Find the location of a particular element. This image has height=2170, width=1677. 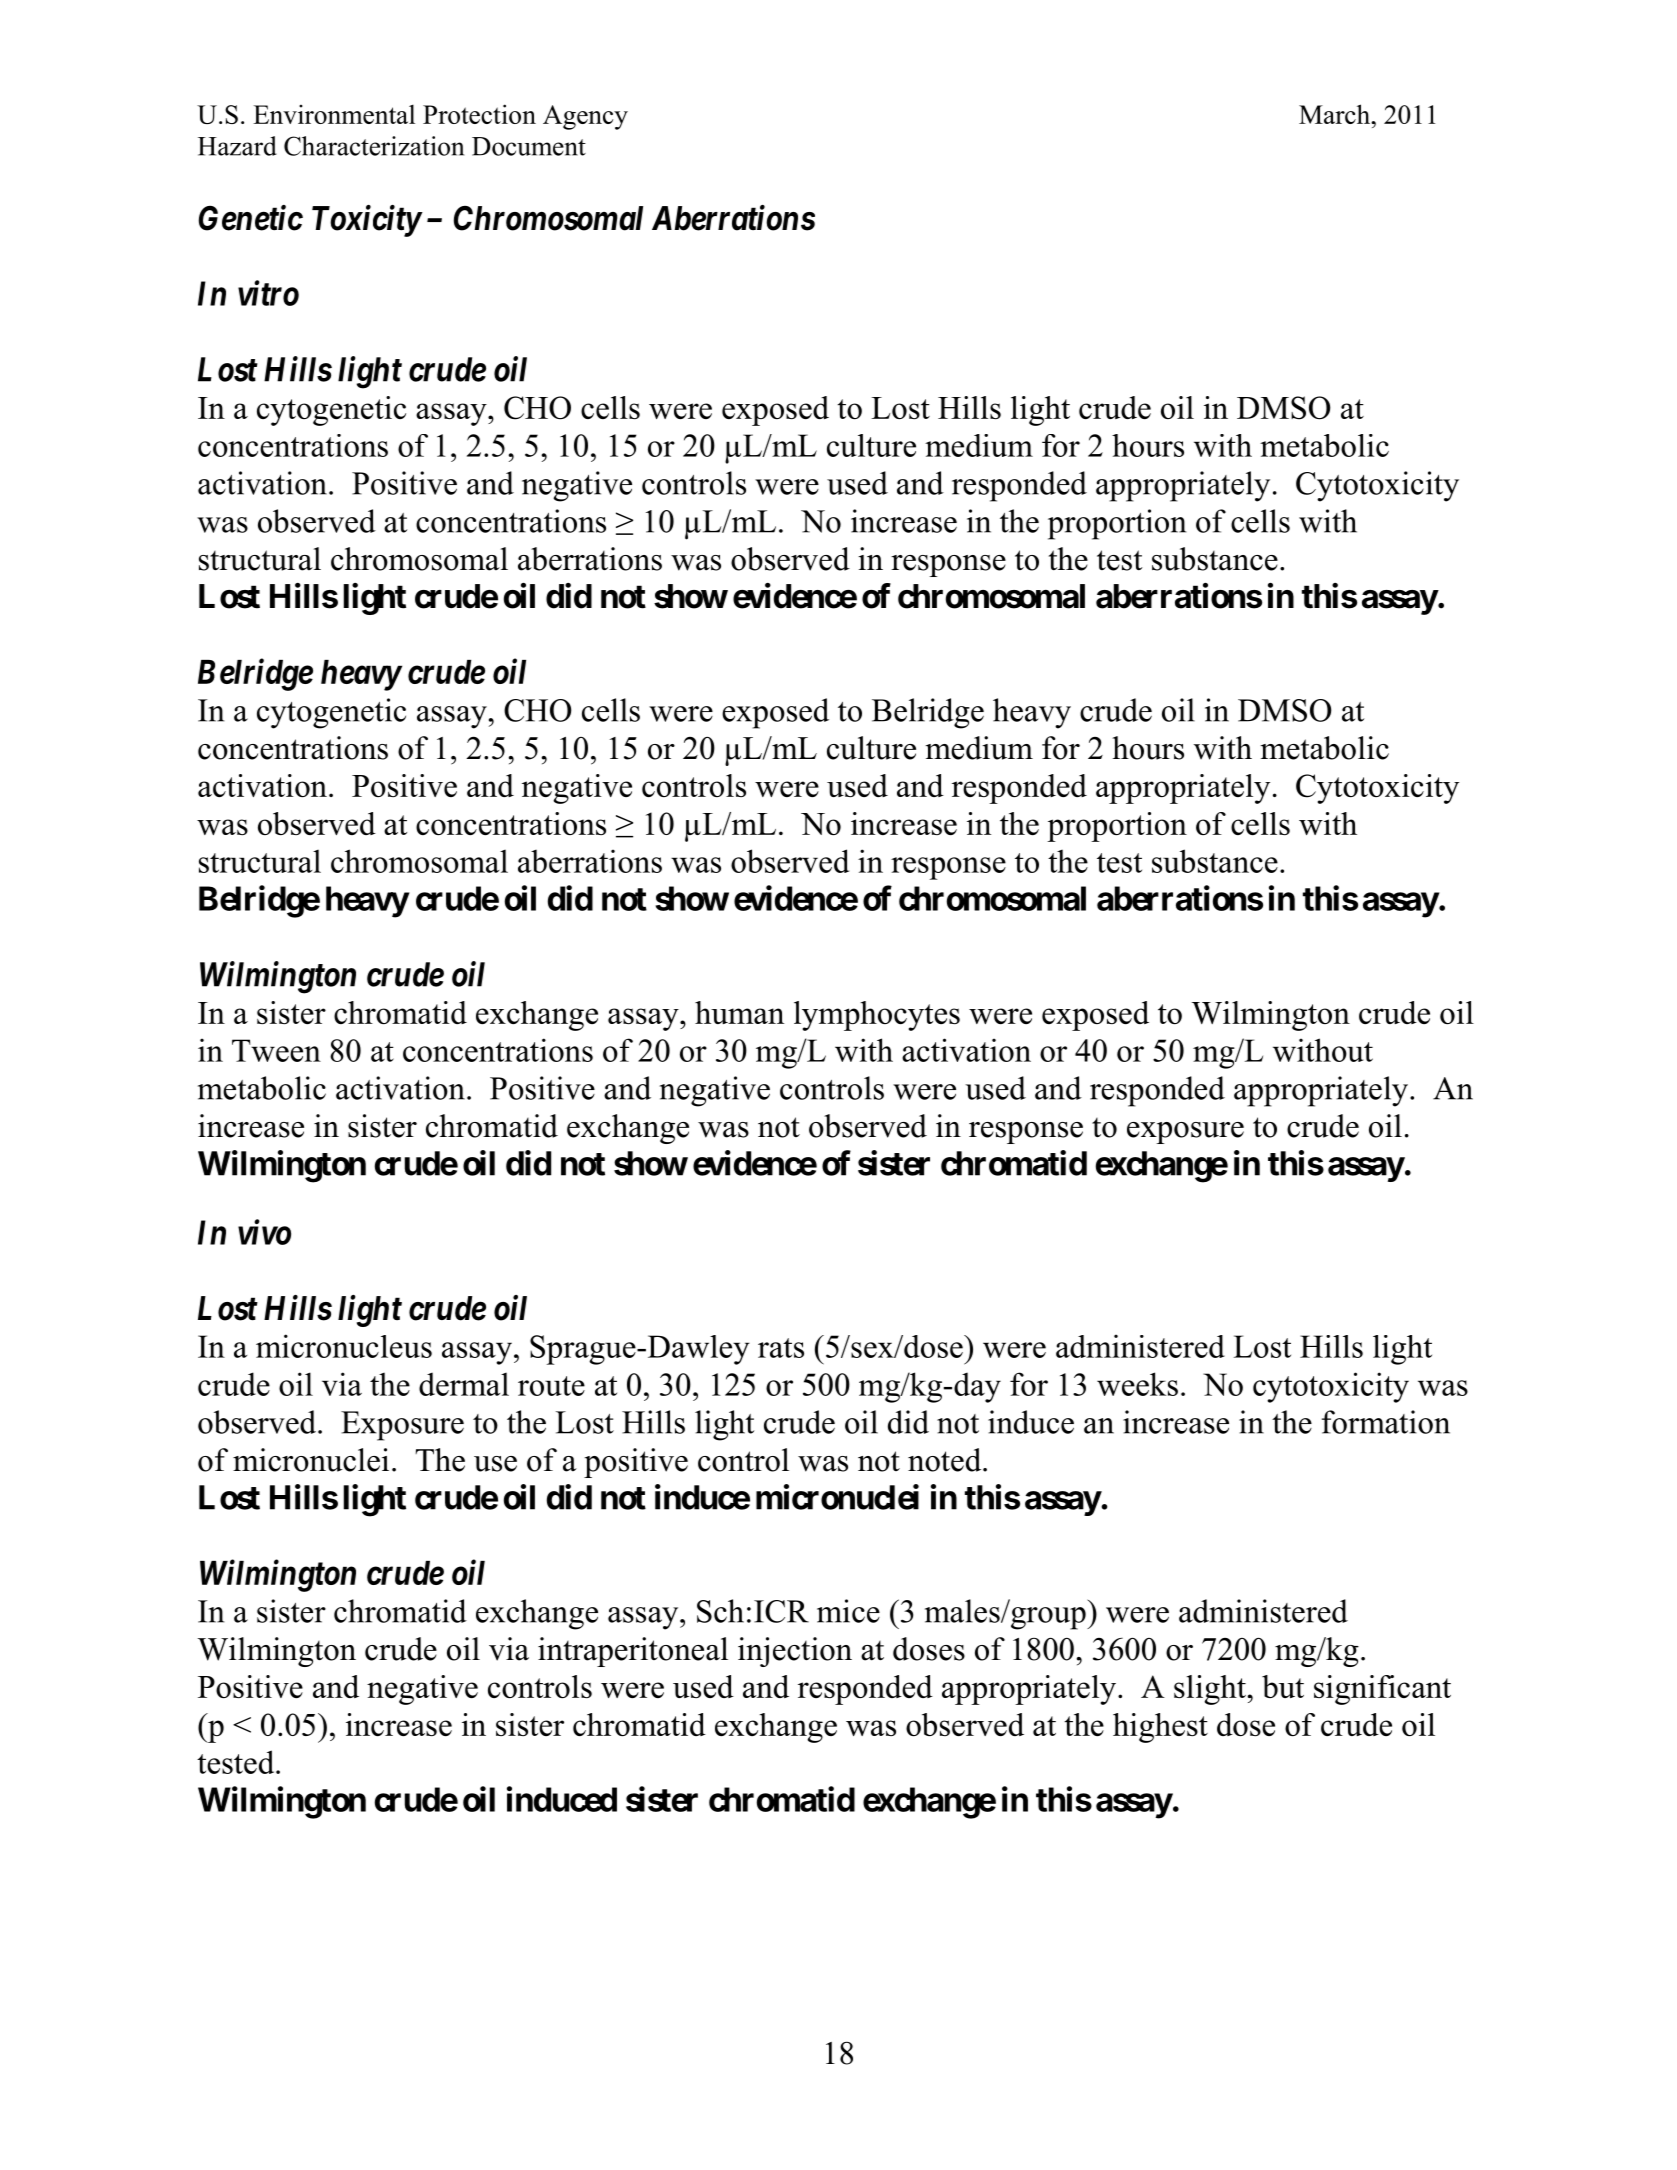

March is located at coordinates (1336, 114).
